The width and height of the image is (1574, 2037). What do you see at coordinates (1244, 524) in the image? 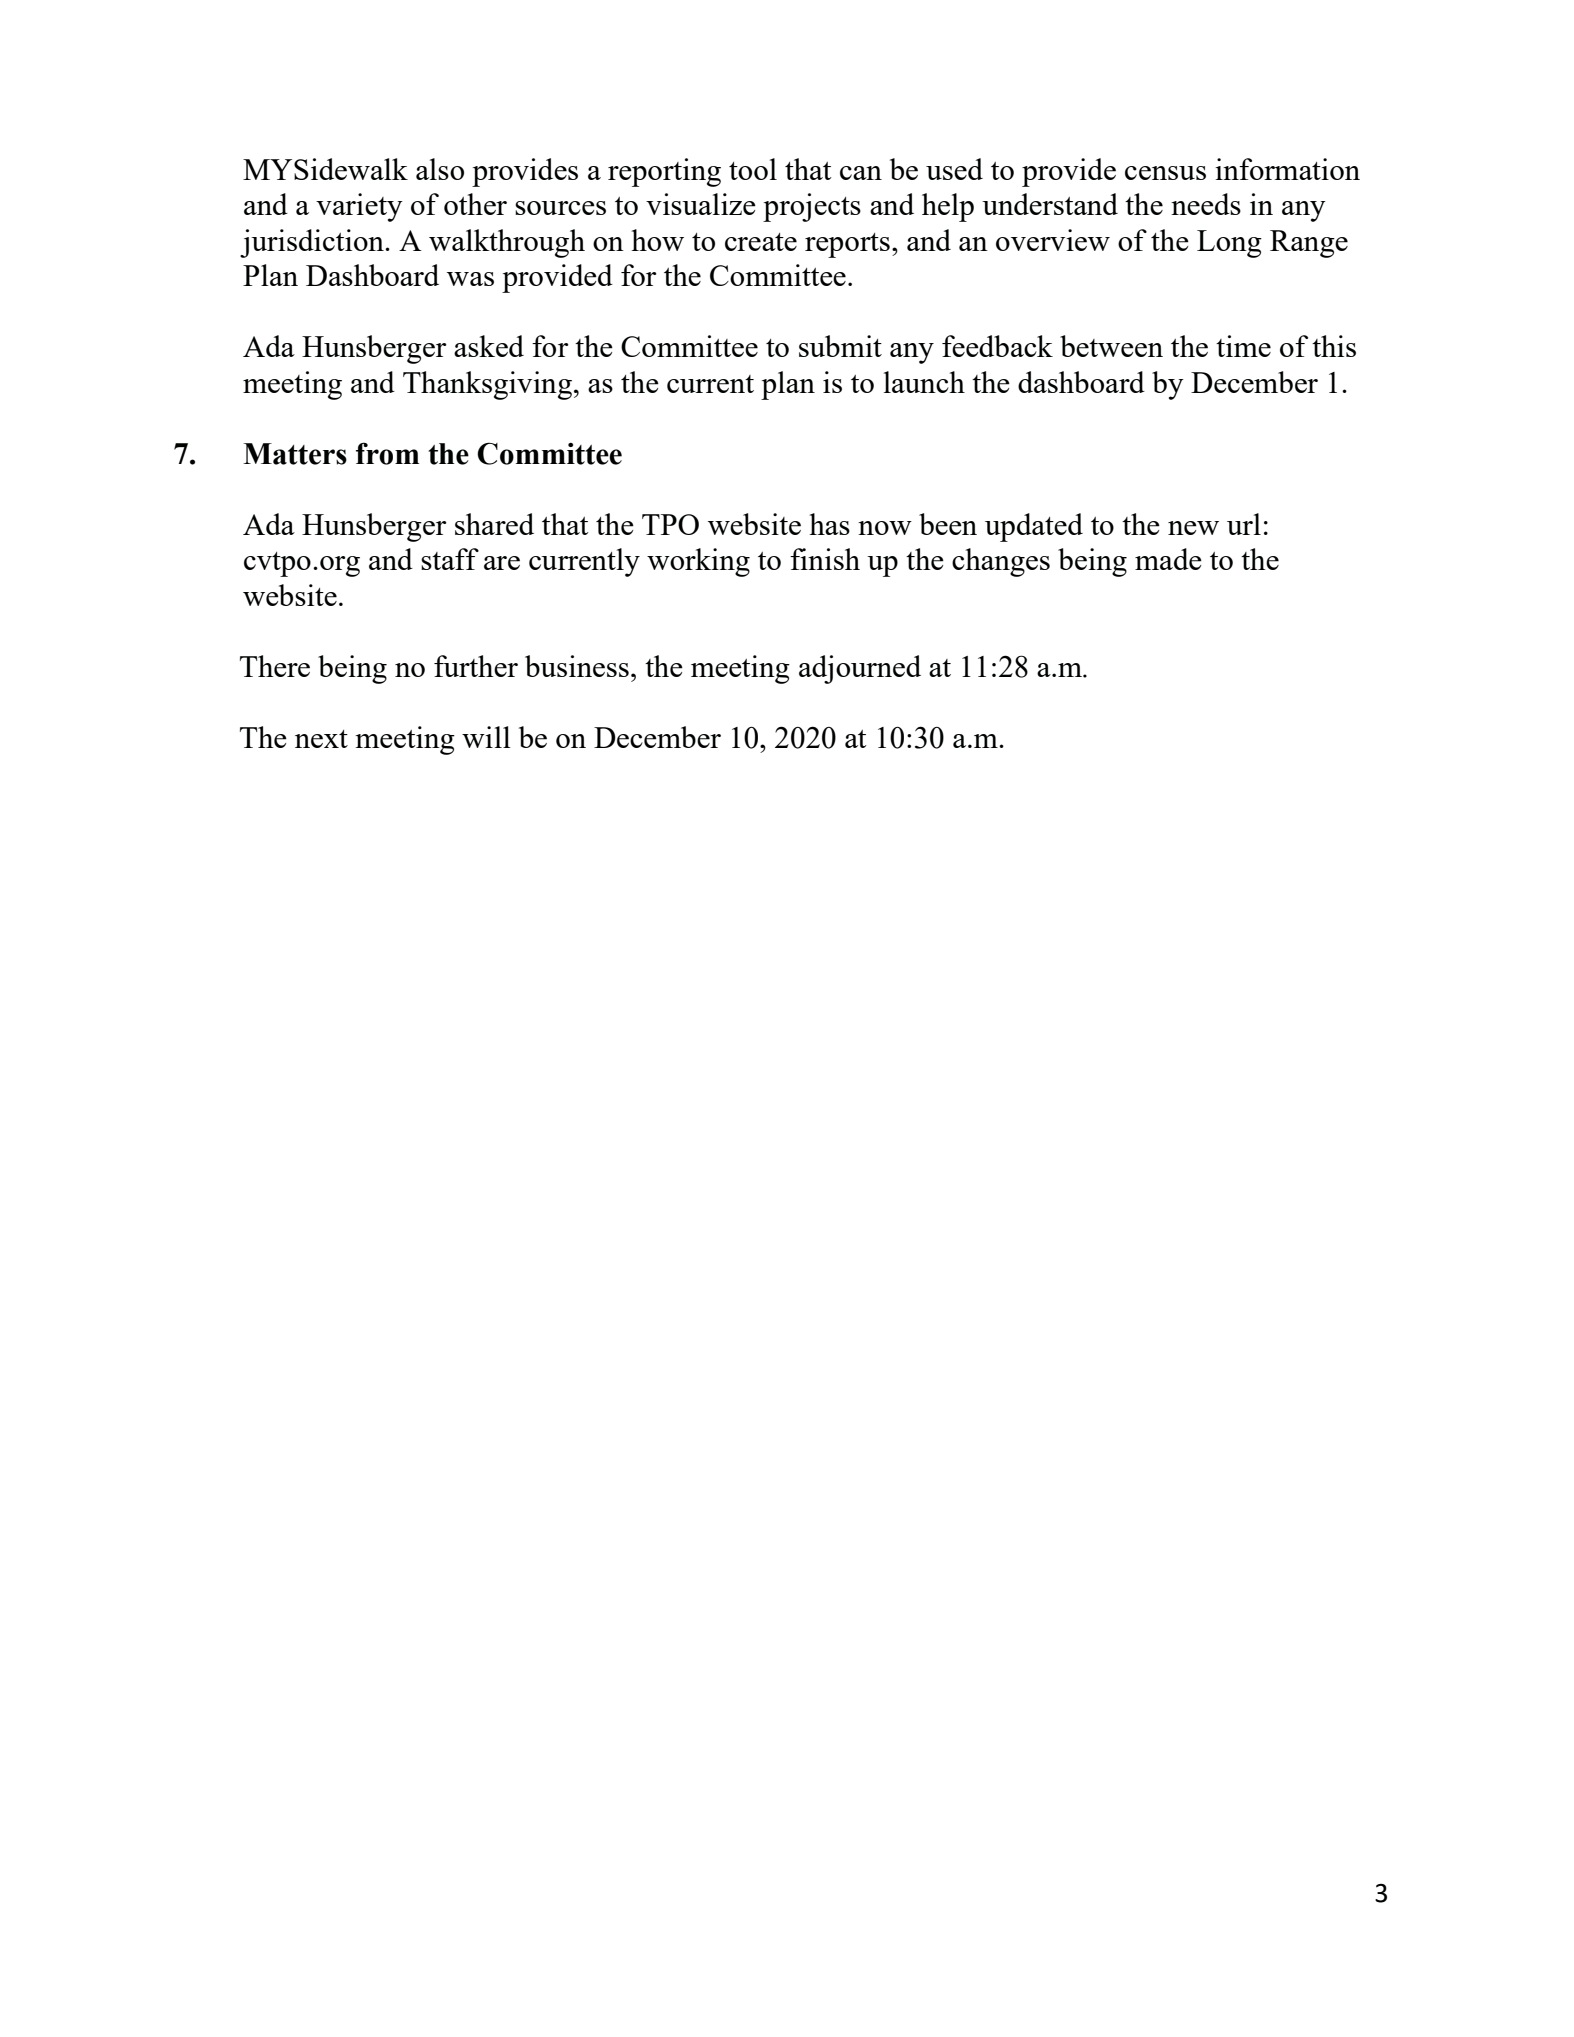
I see `url` at bounding box center [1244, 524].
